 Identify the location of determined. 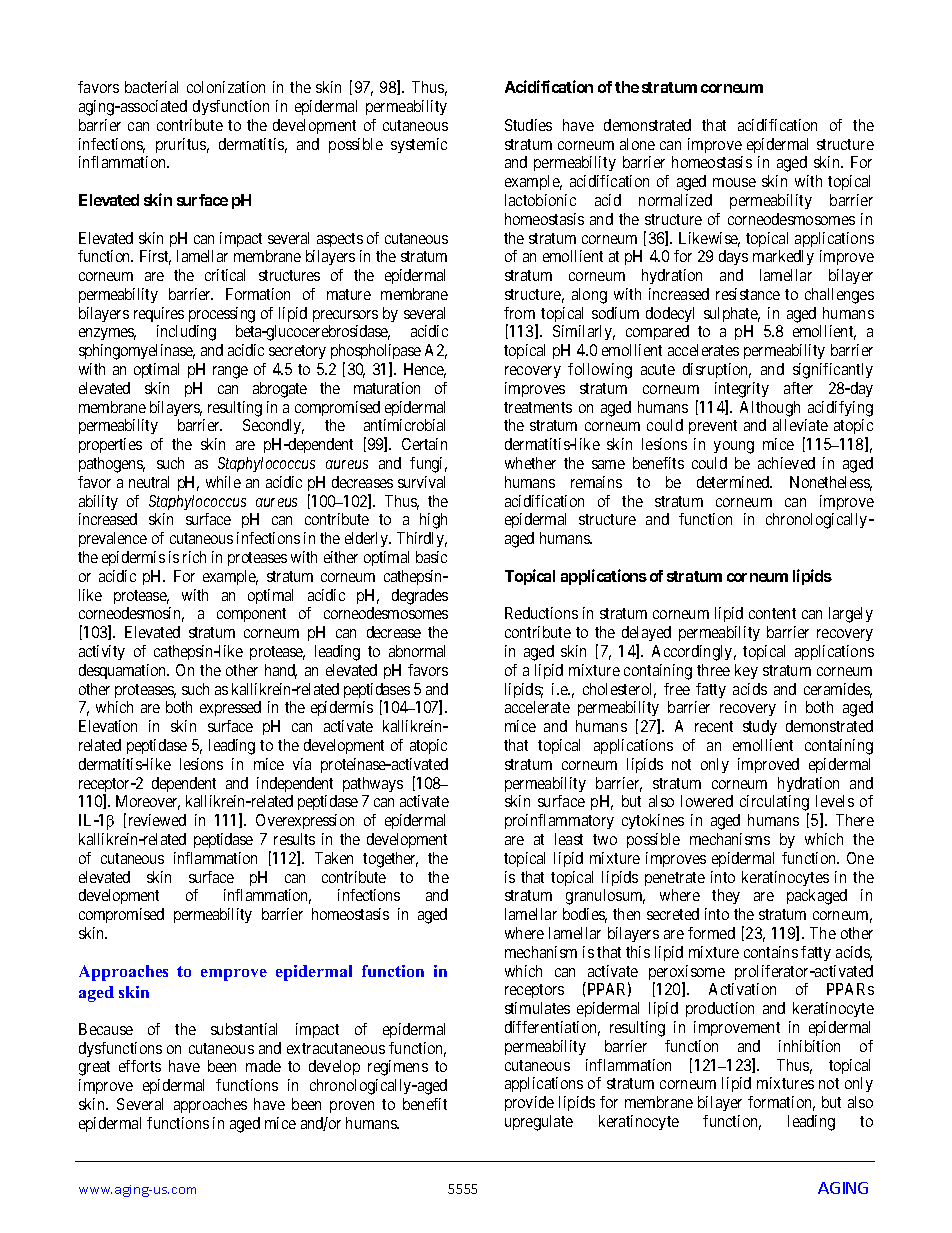
(734, 482).
